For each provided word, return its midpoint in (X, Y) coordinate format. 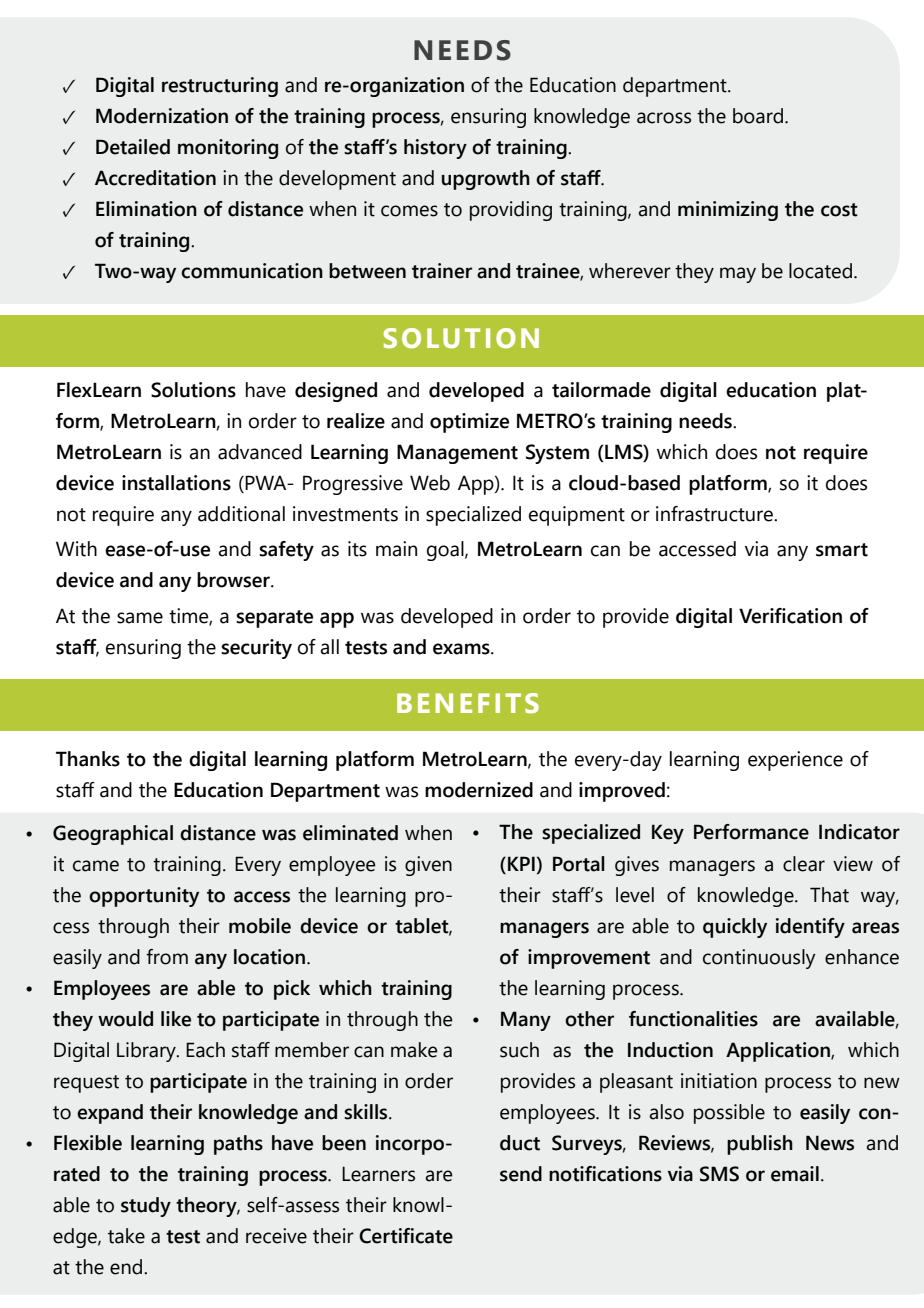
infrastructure (716, 514)
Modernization (162, 116)
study (146, 1207)
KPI (521, 863)
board (758, 116)
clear (804, 864)
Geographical (113, 835)
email (795, 1174)
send (521, 1174)
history (435, 149)
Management (457, 454)
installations (176, 483)
